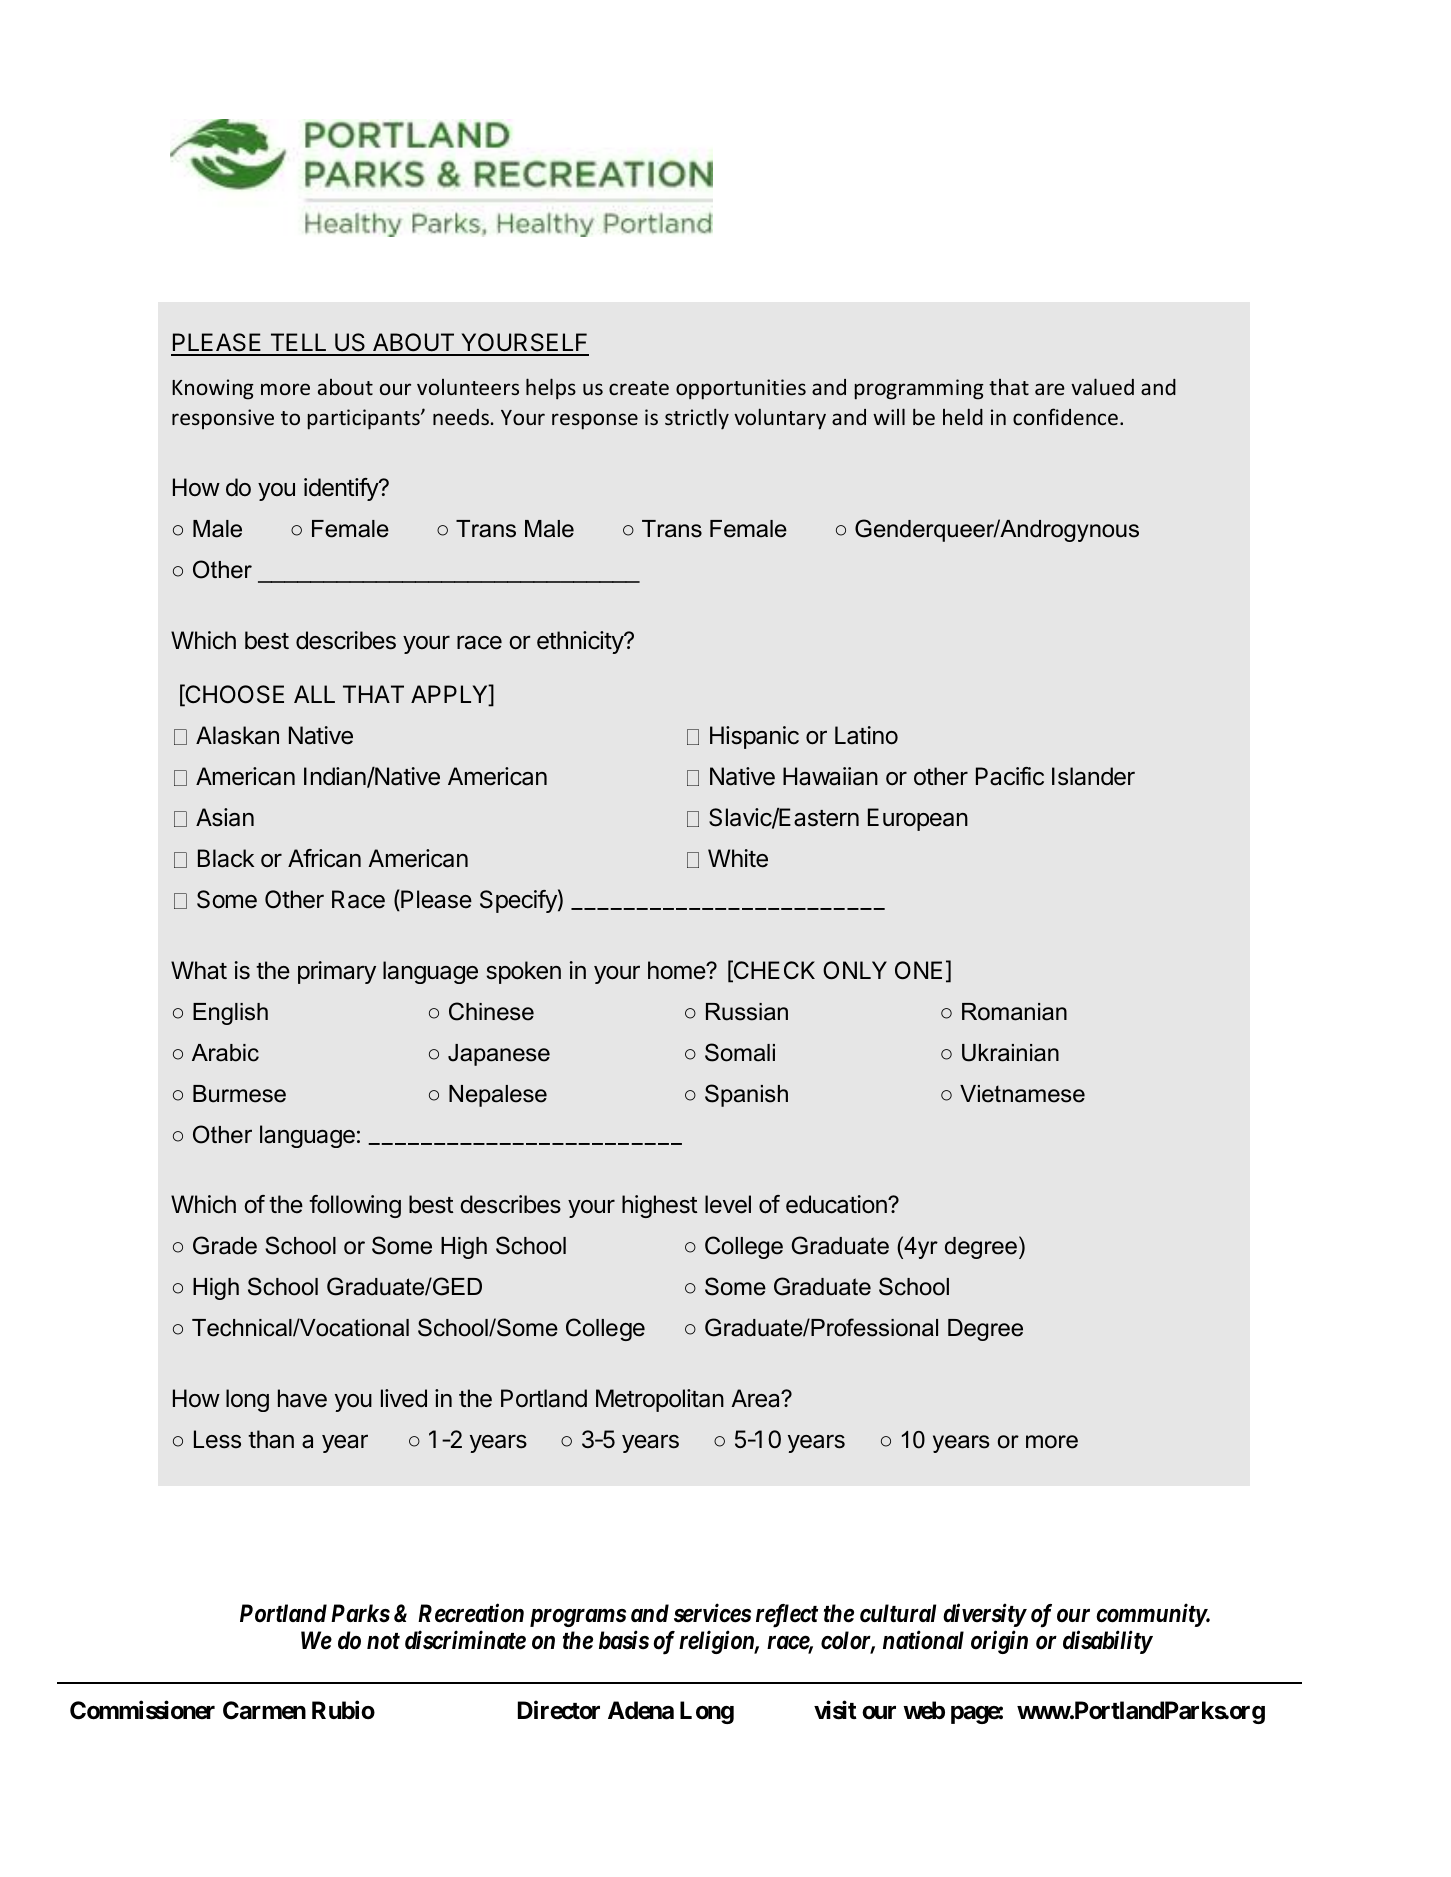 This screenshot has height=1877, width=1451. What do you see at coordinates (757, 1398) in the screenshot?
I see `Area` at bounding box center [757, 1398].
